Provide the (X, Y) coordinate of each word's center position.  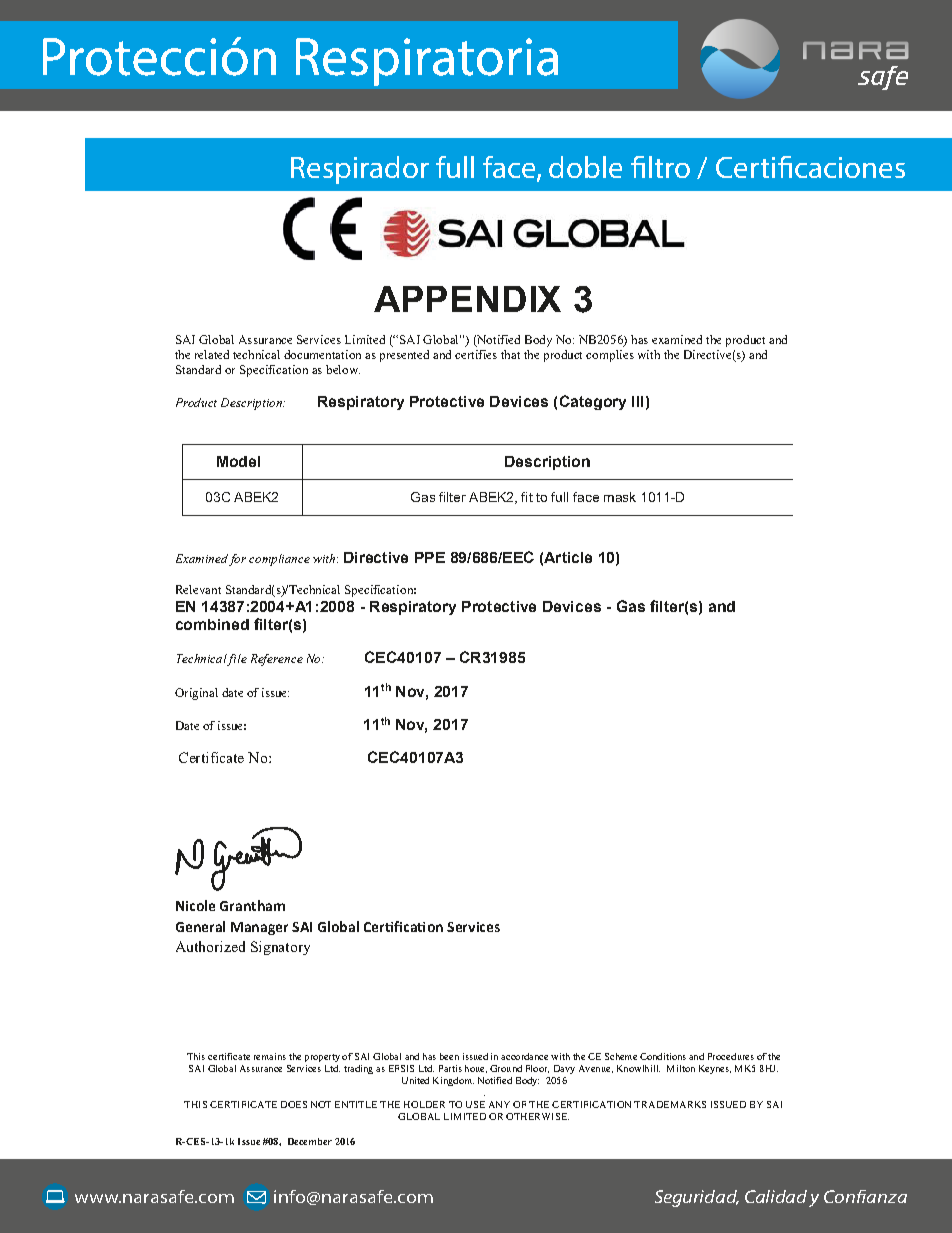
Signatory (280, 948)
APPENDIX (467, 299)
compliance (279, 560)
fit (527, 497)
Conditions (663, 1056)
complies (610, 356)
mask (620, 497)
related (212, 354)
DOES (294, 1104)
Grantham (252, 905)
